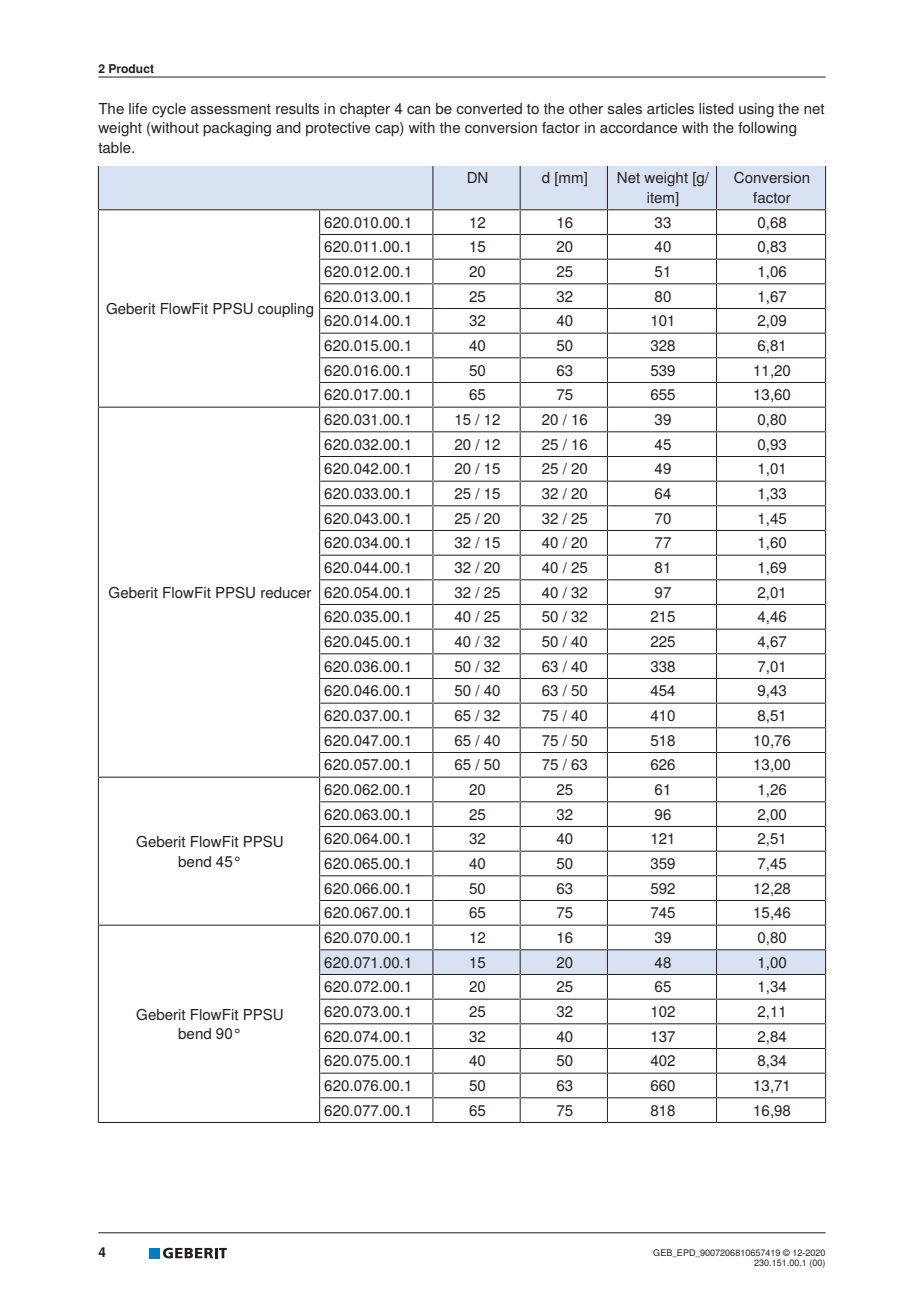 This page has height=1297, width=924. I want to click on can, so click(418, 110).
